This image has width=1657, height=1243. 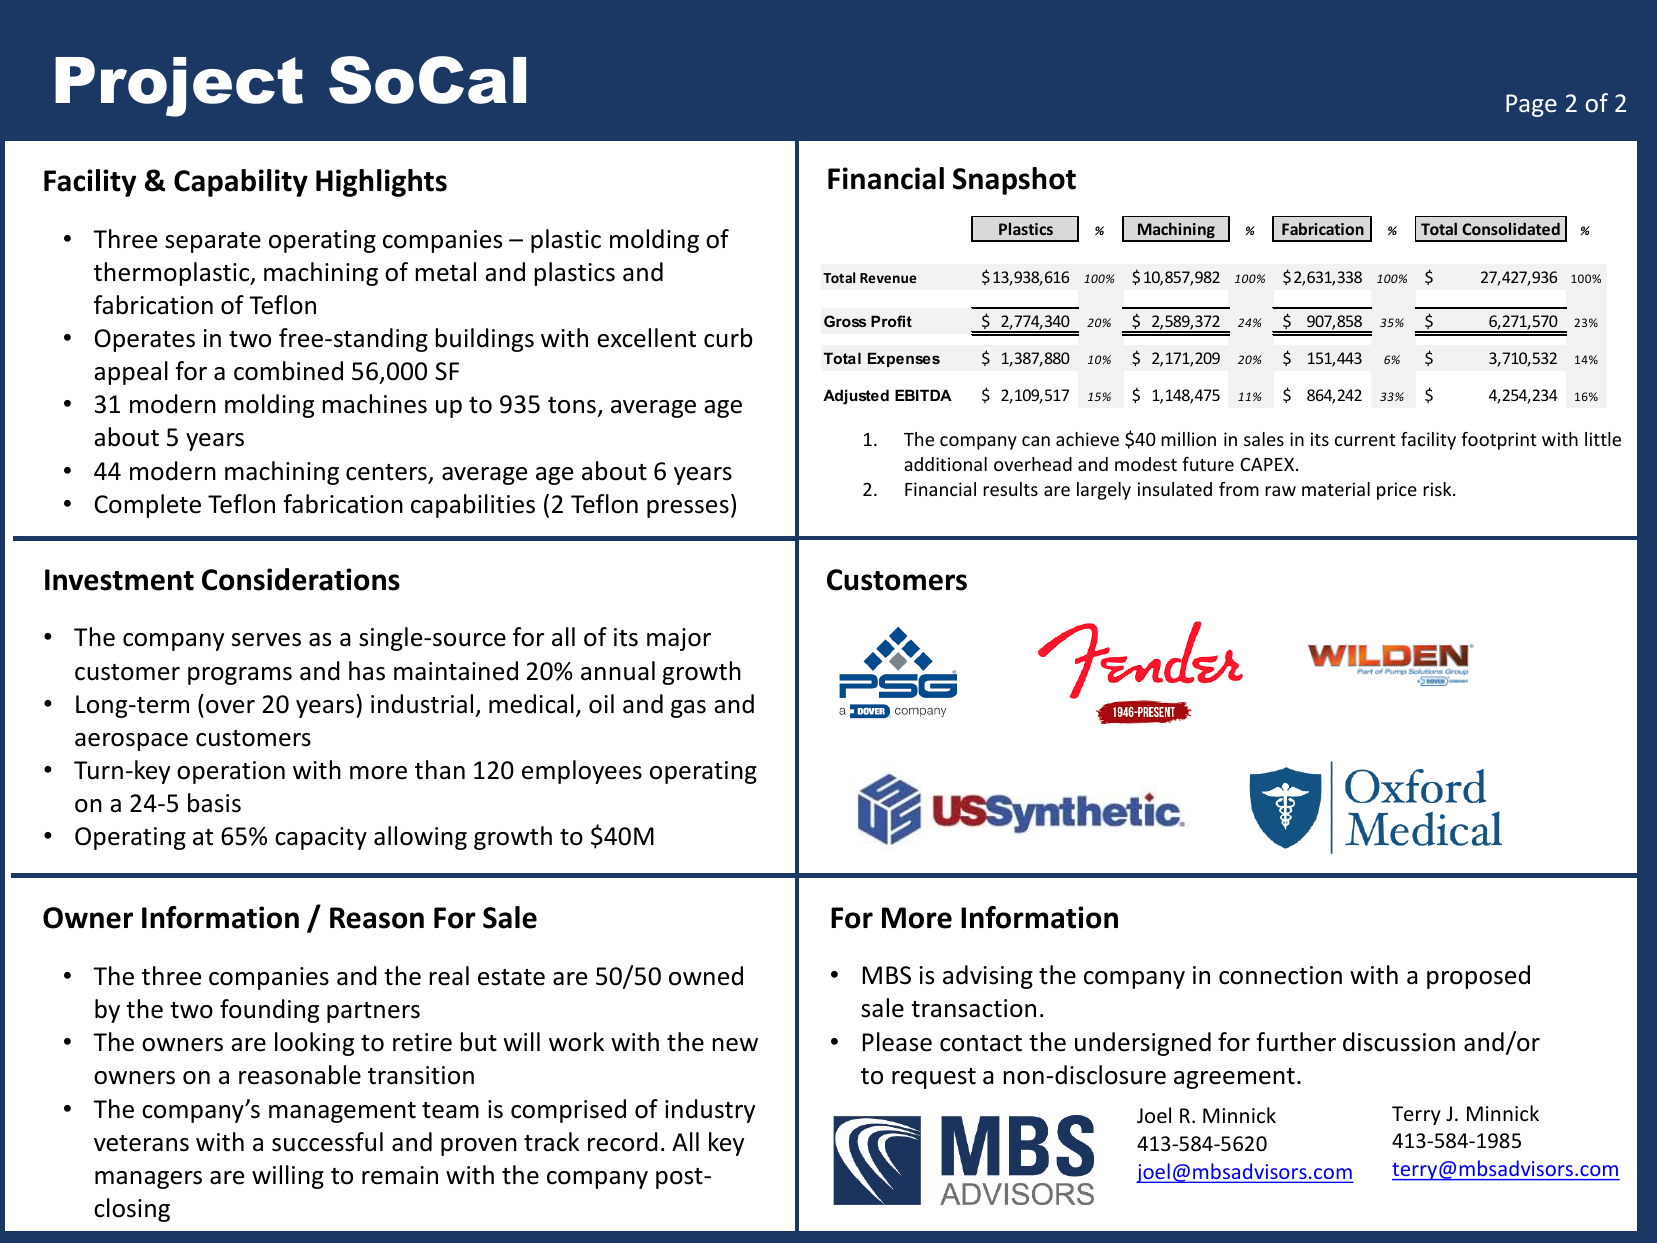 What do you see at coordinates (710, 1111) in the image?
I see `industry` at bounding box center [710, 1111].
